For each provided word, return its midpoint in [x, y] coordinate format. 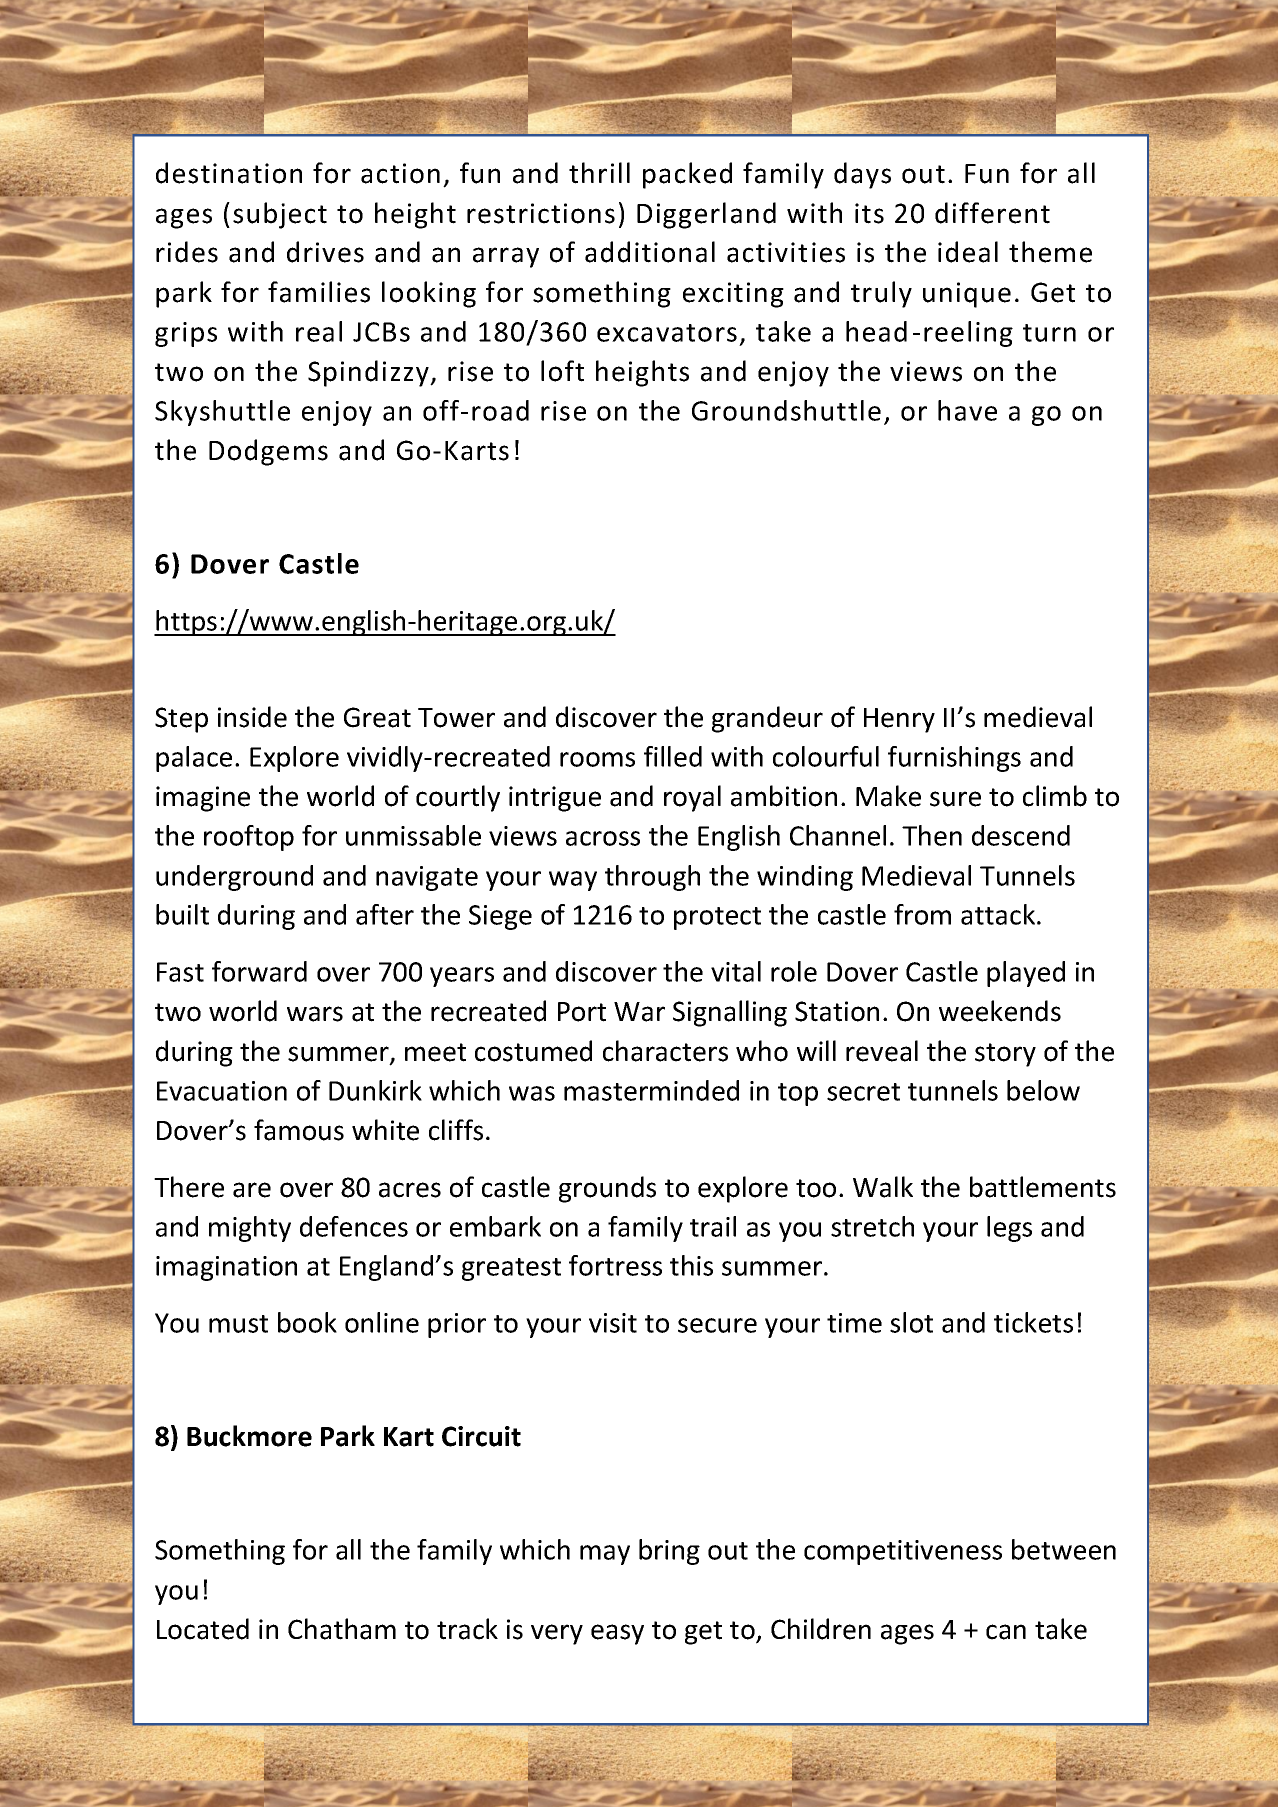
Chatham [342, 1629]
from [922, 914]
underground [234, 878]
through [652, 878]
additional [650, 252]
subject [280, 215]
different [992, 213]
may [605, 1555]
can [1006, 1632]
